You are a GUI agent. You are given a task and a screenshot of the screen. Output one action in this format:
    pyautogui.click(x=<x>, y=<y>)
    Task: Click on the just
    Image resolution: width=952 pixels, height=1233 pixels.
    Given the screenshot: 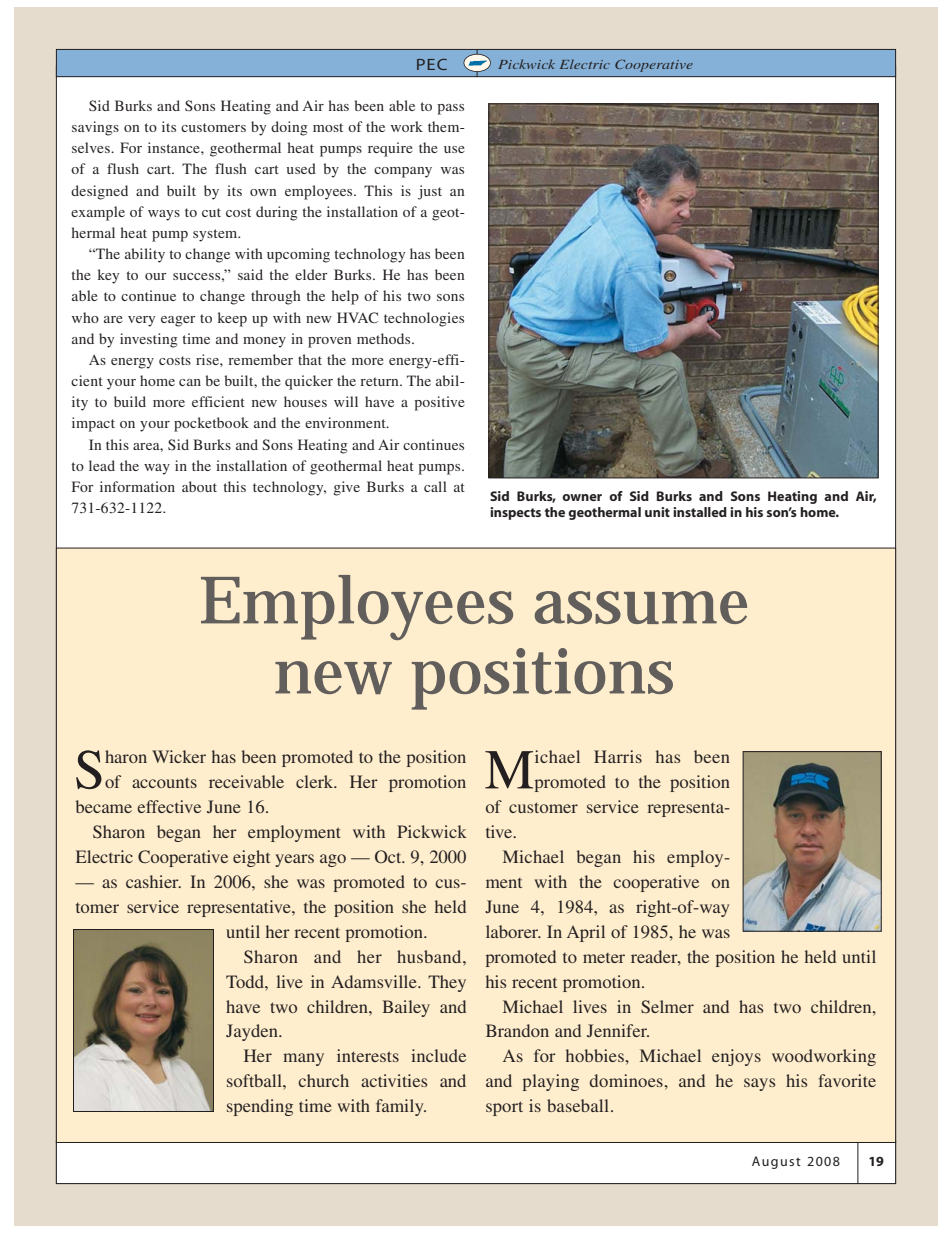 What is the action you would take?
    pyautogui.click(x=430, y=192)
